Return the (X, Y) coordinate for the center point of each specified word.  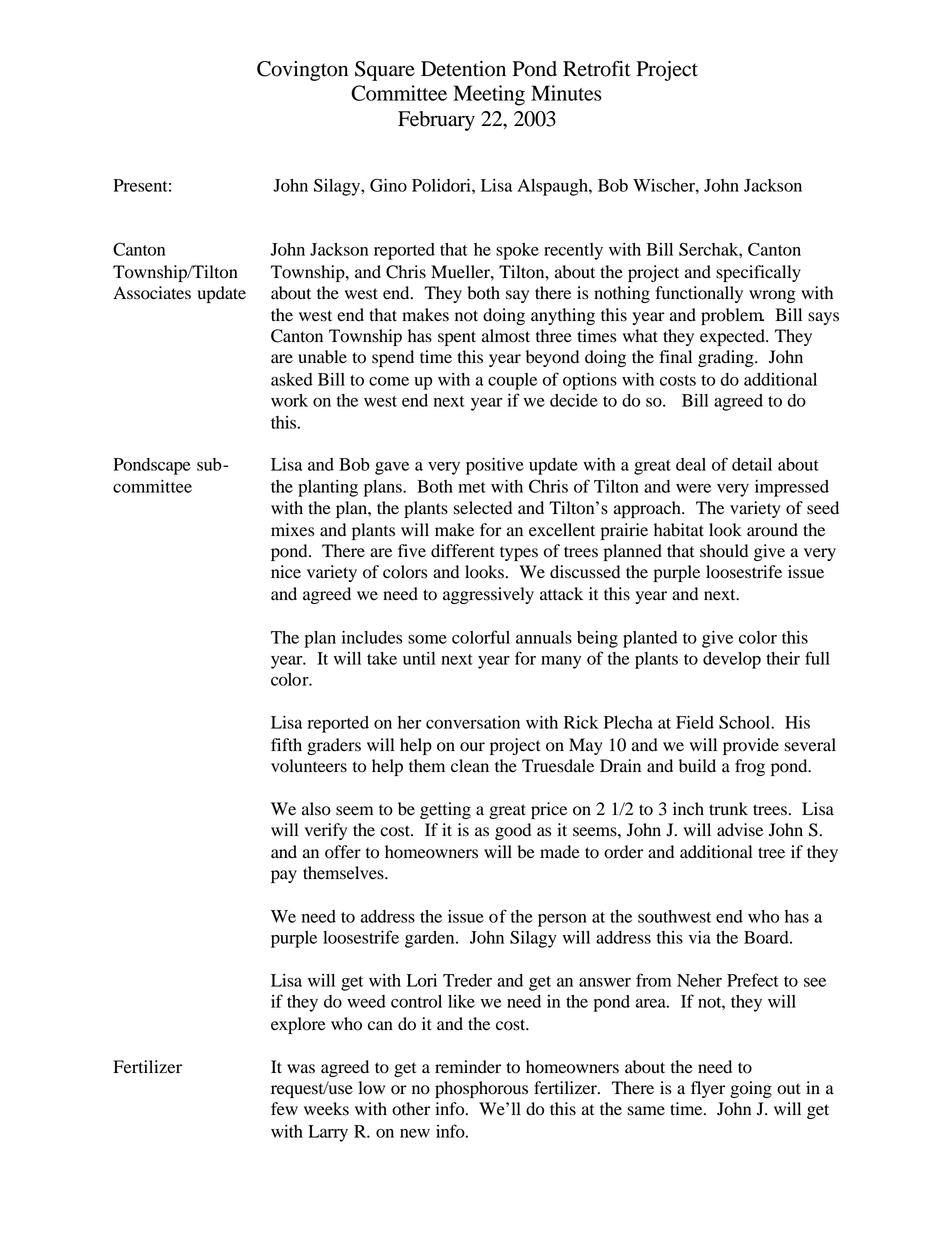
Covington (302, 71)
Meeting (489, 95)
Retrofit (597, 68)
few (284, 1109)
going (751, 1089)
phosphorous (481, 1089)
